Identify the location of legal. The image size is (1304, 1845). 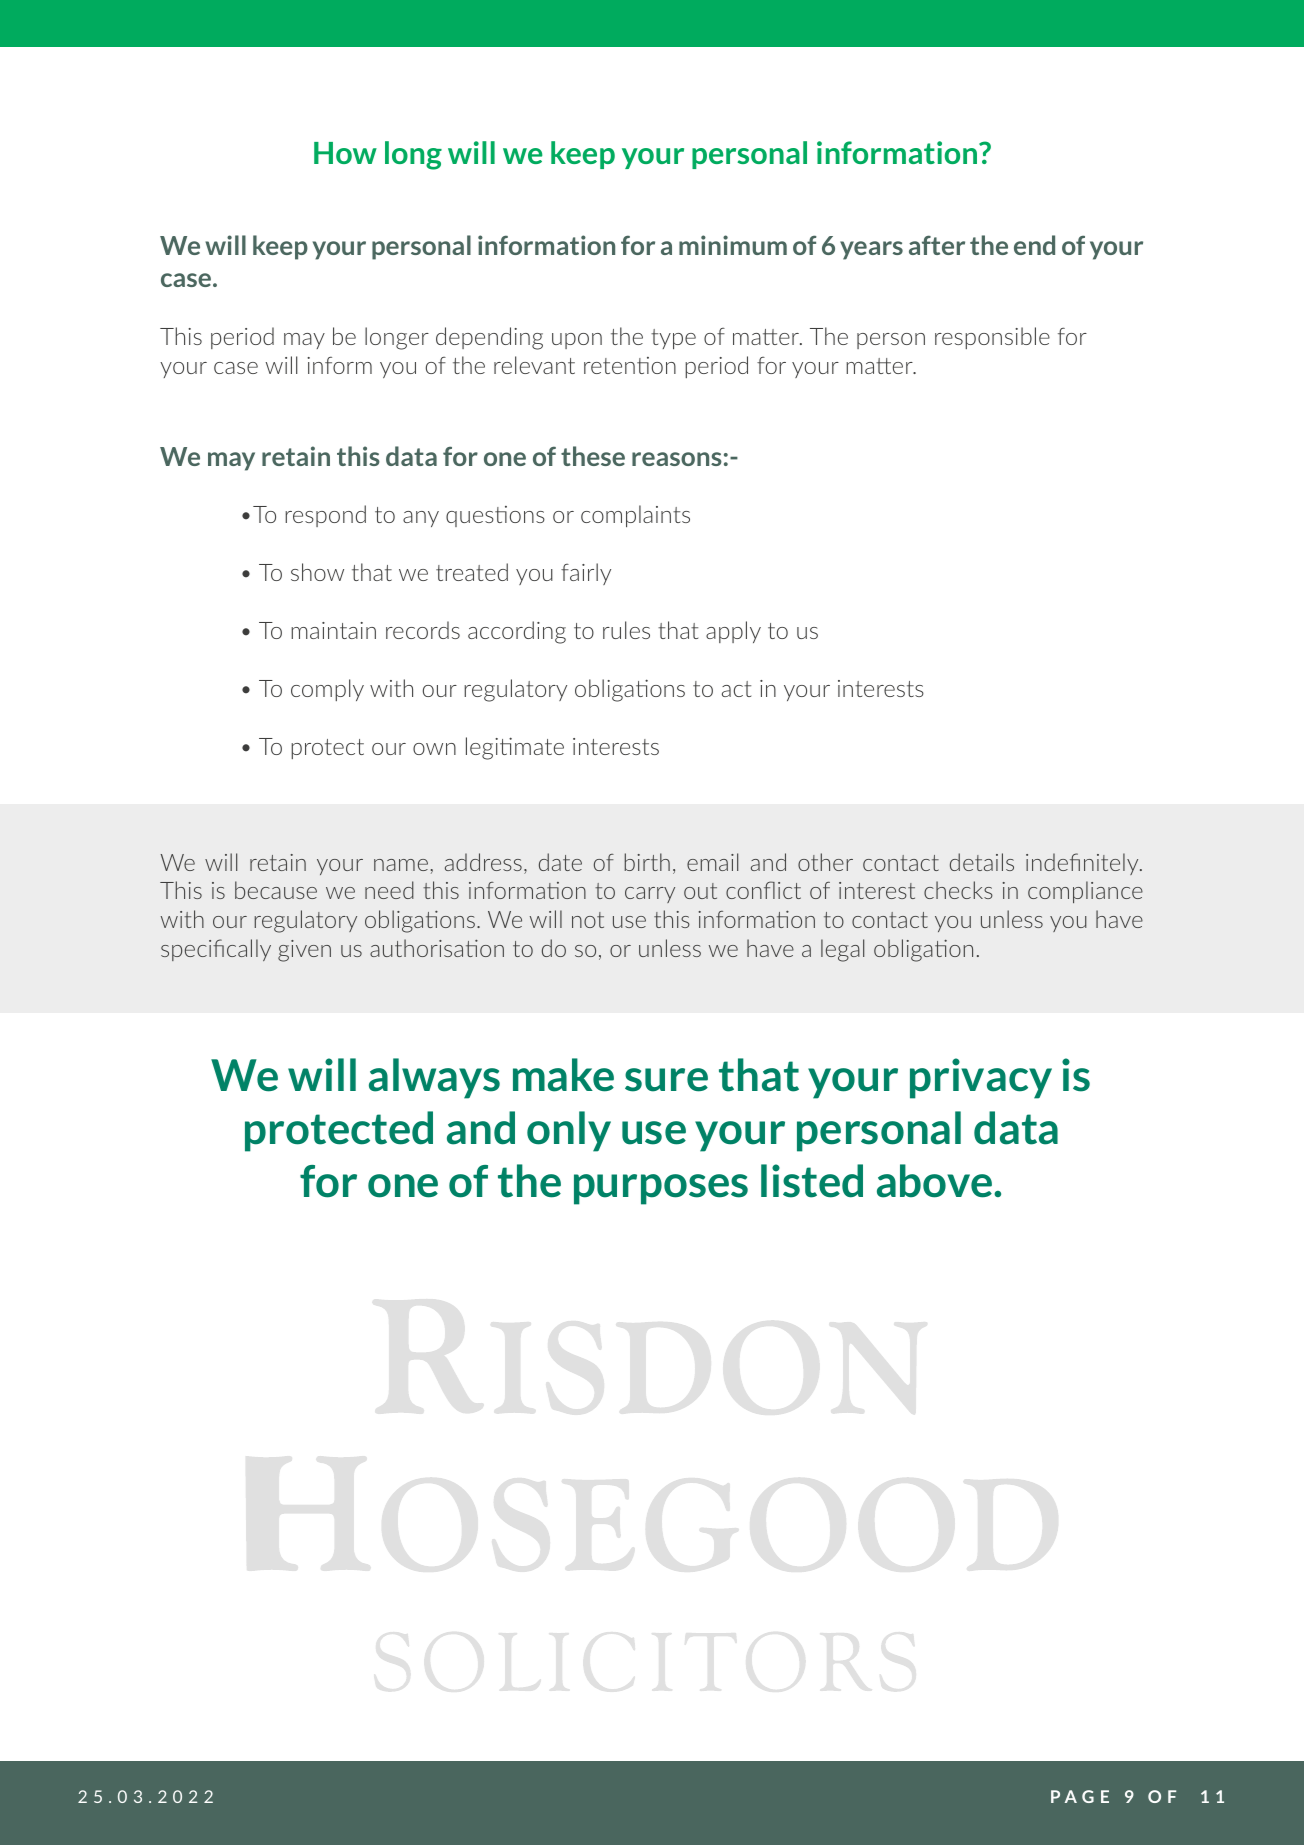
(842, 950).
